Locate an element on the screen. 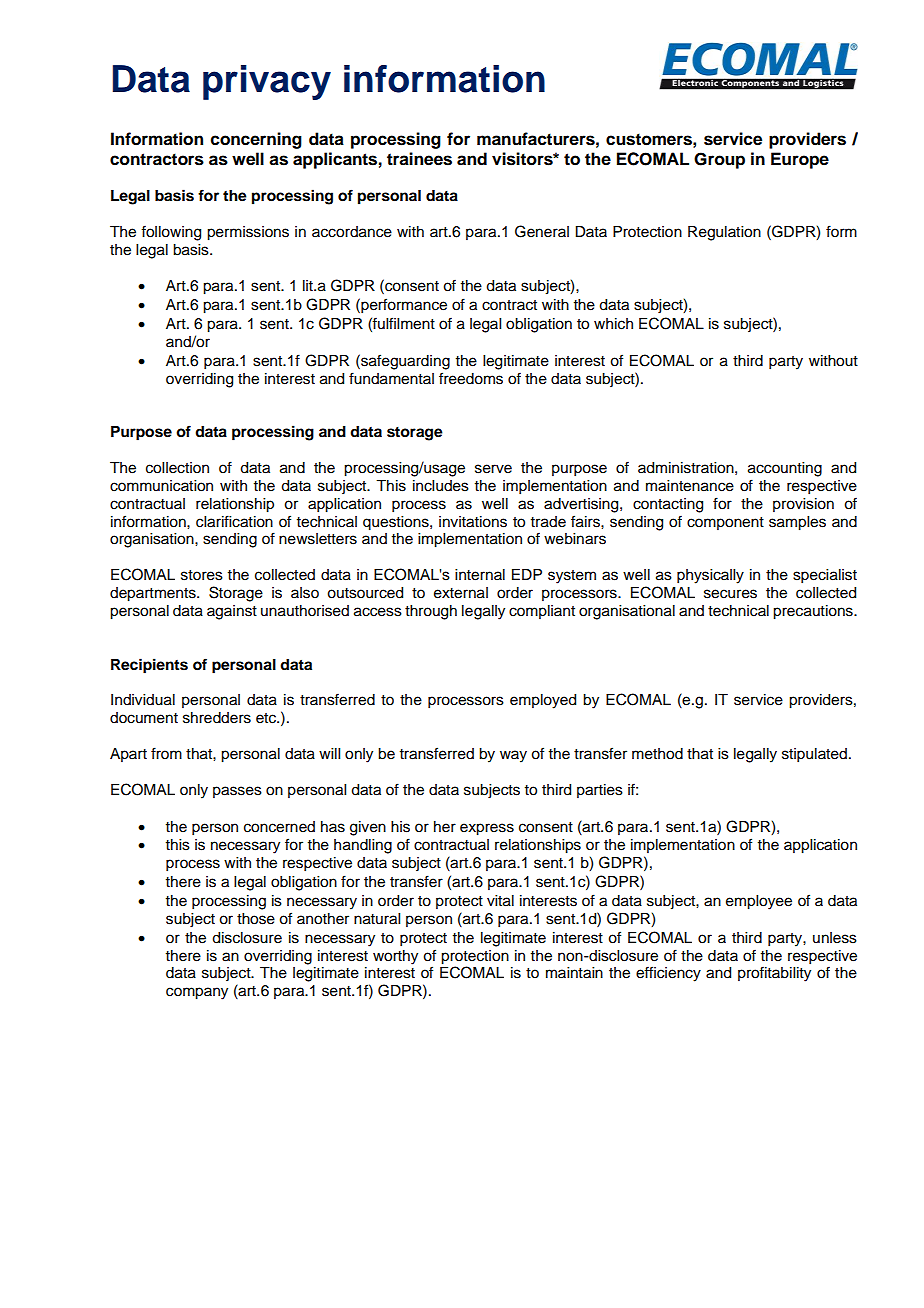 The image size is (924, 1308). permissions is located at coordinates (248, 233).
